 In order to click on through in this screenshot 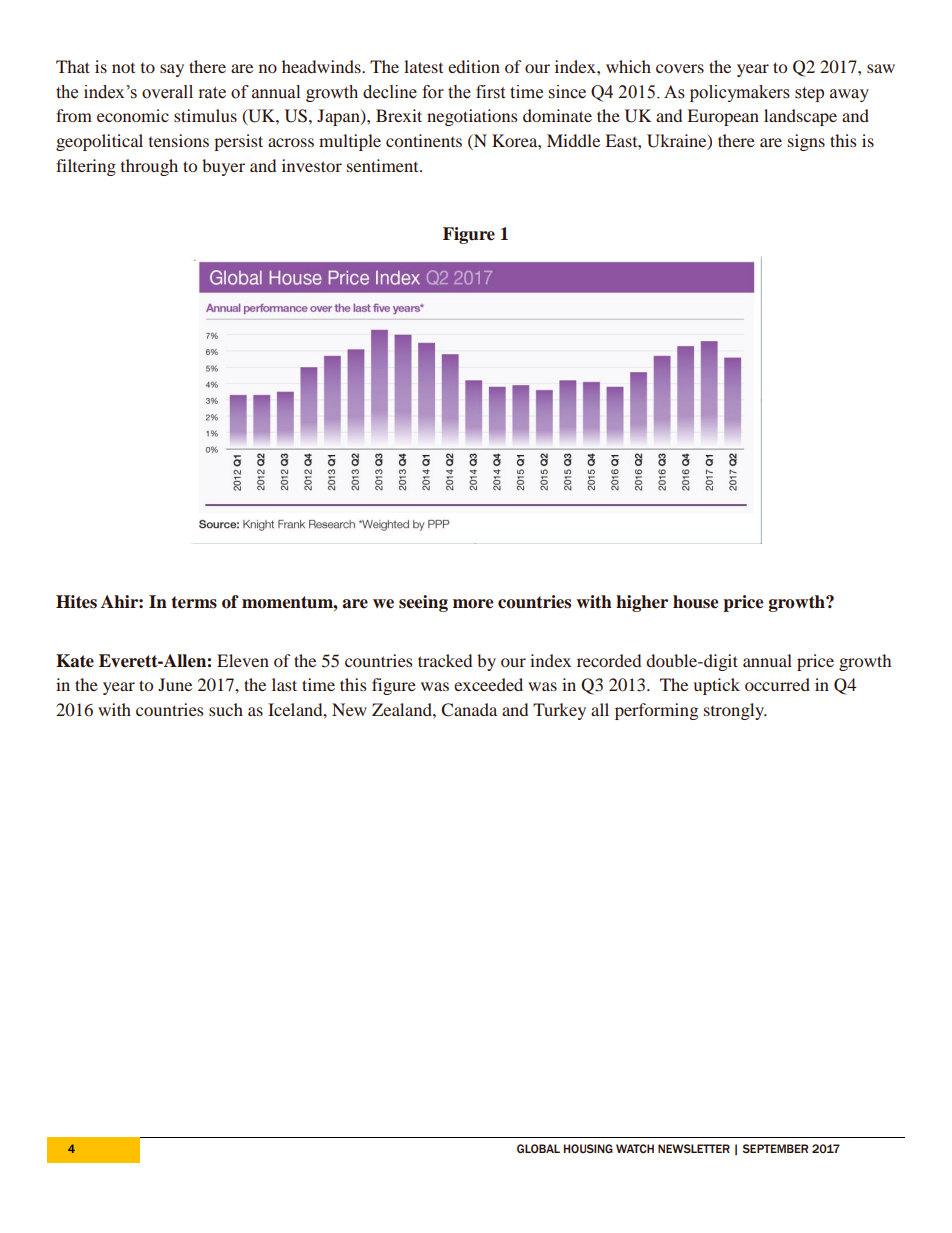, I will do `click(149, 167)`.
